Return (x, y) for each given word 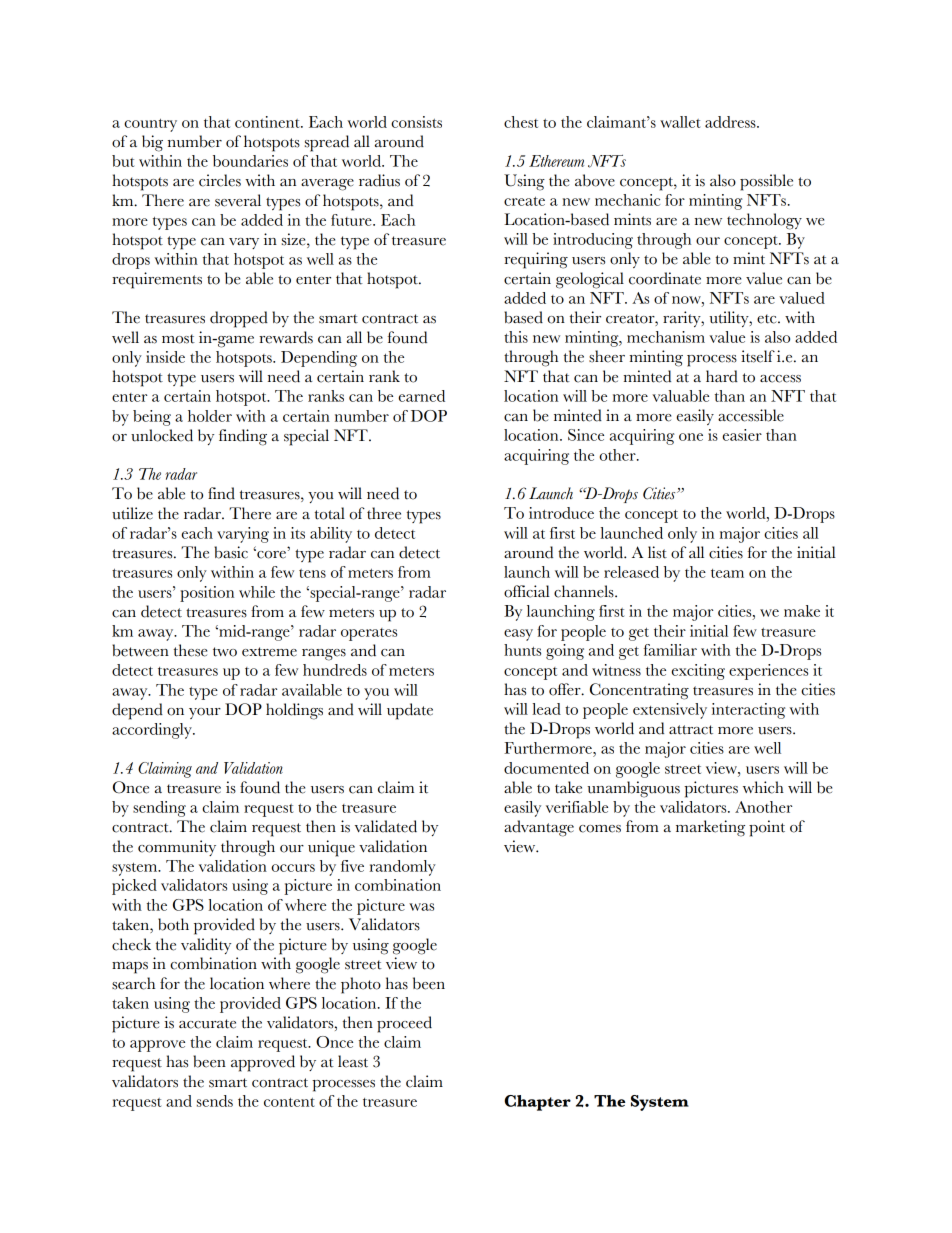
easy (518, 635)
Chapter (537, 1103)
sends (215, 1101)
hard (722, 376)
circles (220, 180)
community (177, 848)
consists (416, 122)
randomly (402, 868)
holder (210, 416)
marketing (710, 828)
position (207, 594)
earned (422, 396)
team (727, 573)
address (731, 122)
